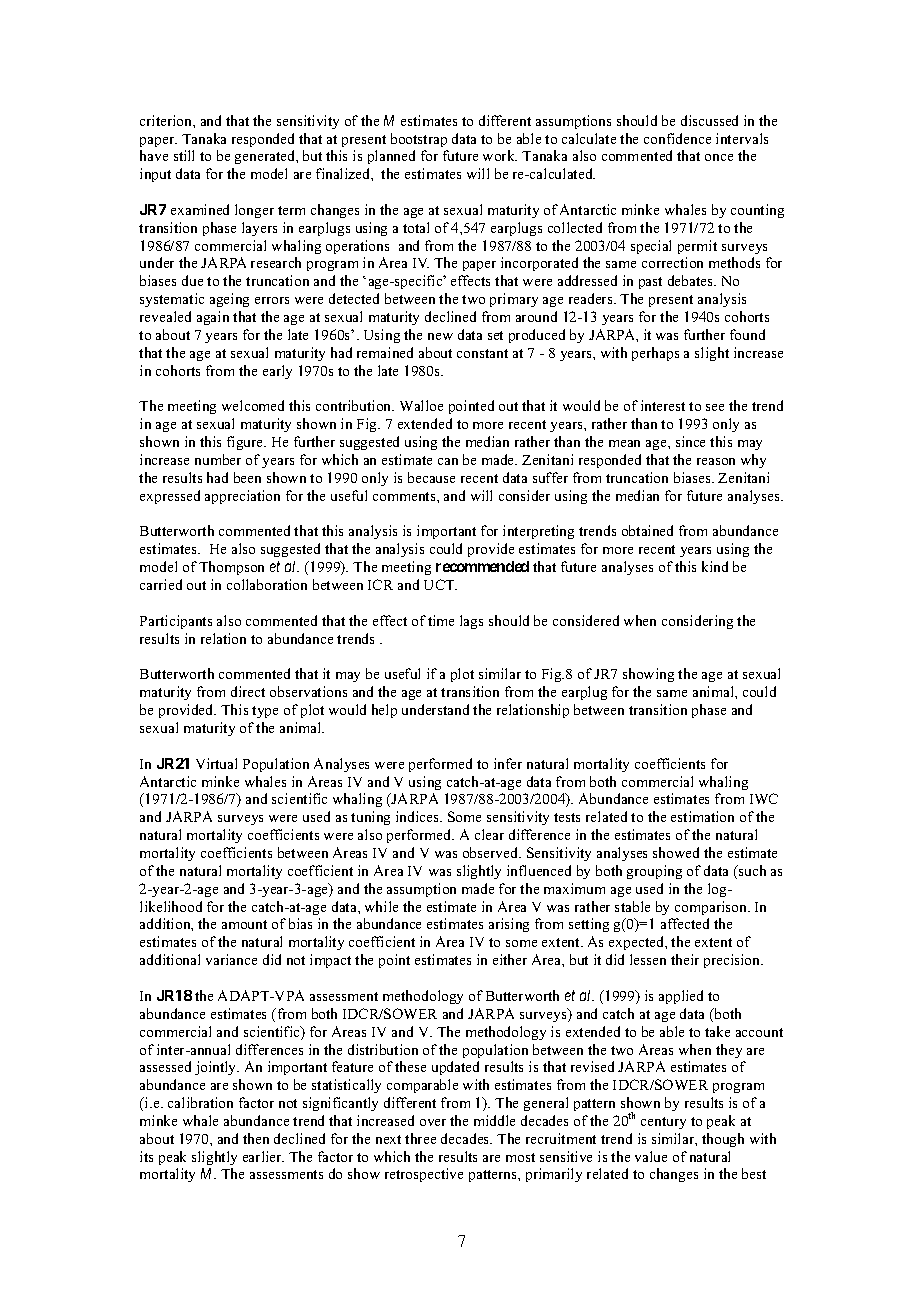 This page has height=1308, width=924. What do you see at coordinates (176, 622) in the page?
I see `Participants` at bounding box center [176, 622].
